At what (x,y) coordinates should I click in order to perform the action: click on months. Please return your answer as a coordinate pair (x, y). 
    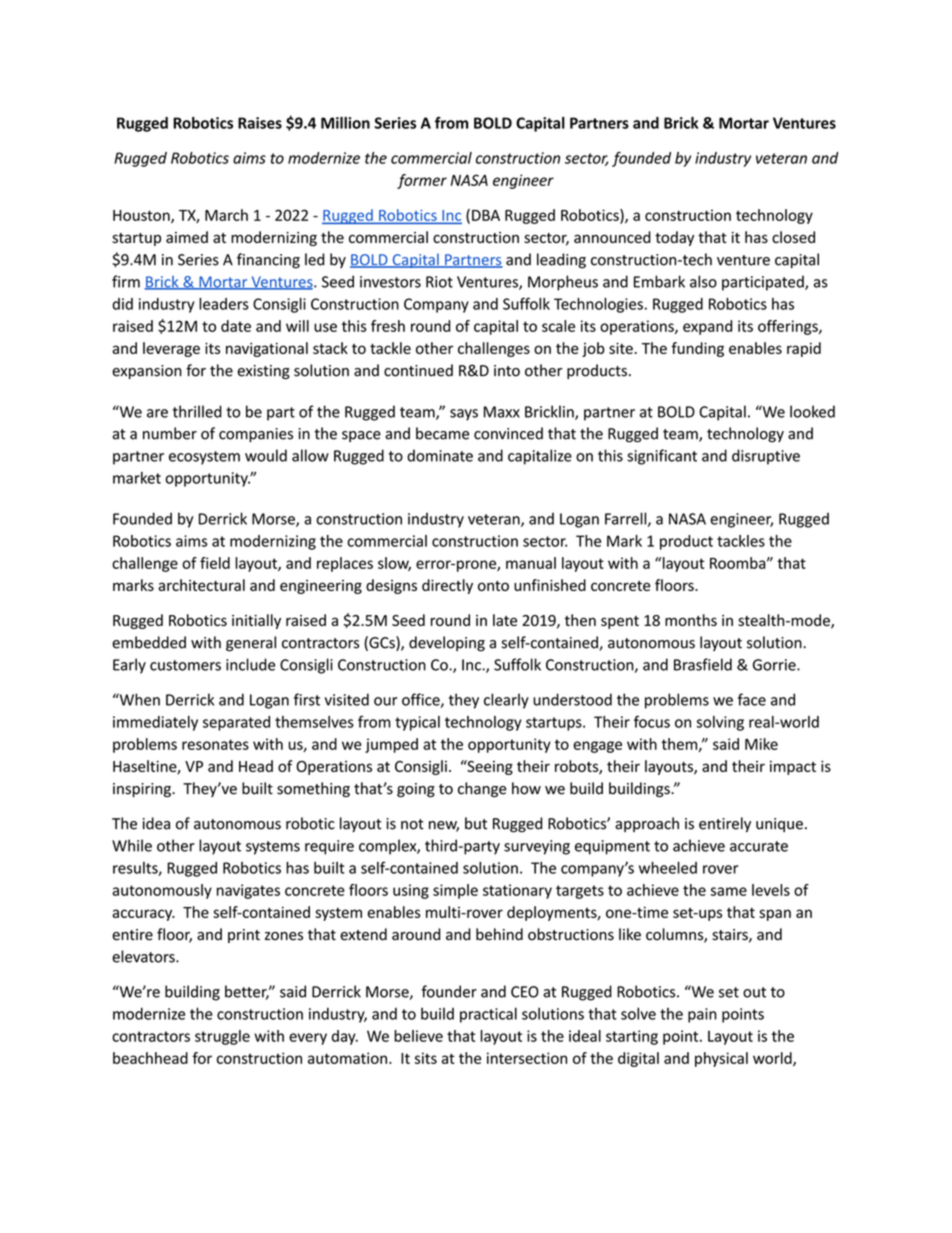
    Looking at the image, I should click on (691, 620).
